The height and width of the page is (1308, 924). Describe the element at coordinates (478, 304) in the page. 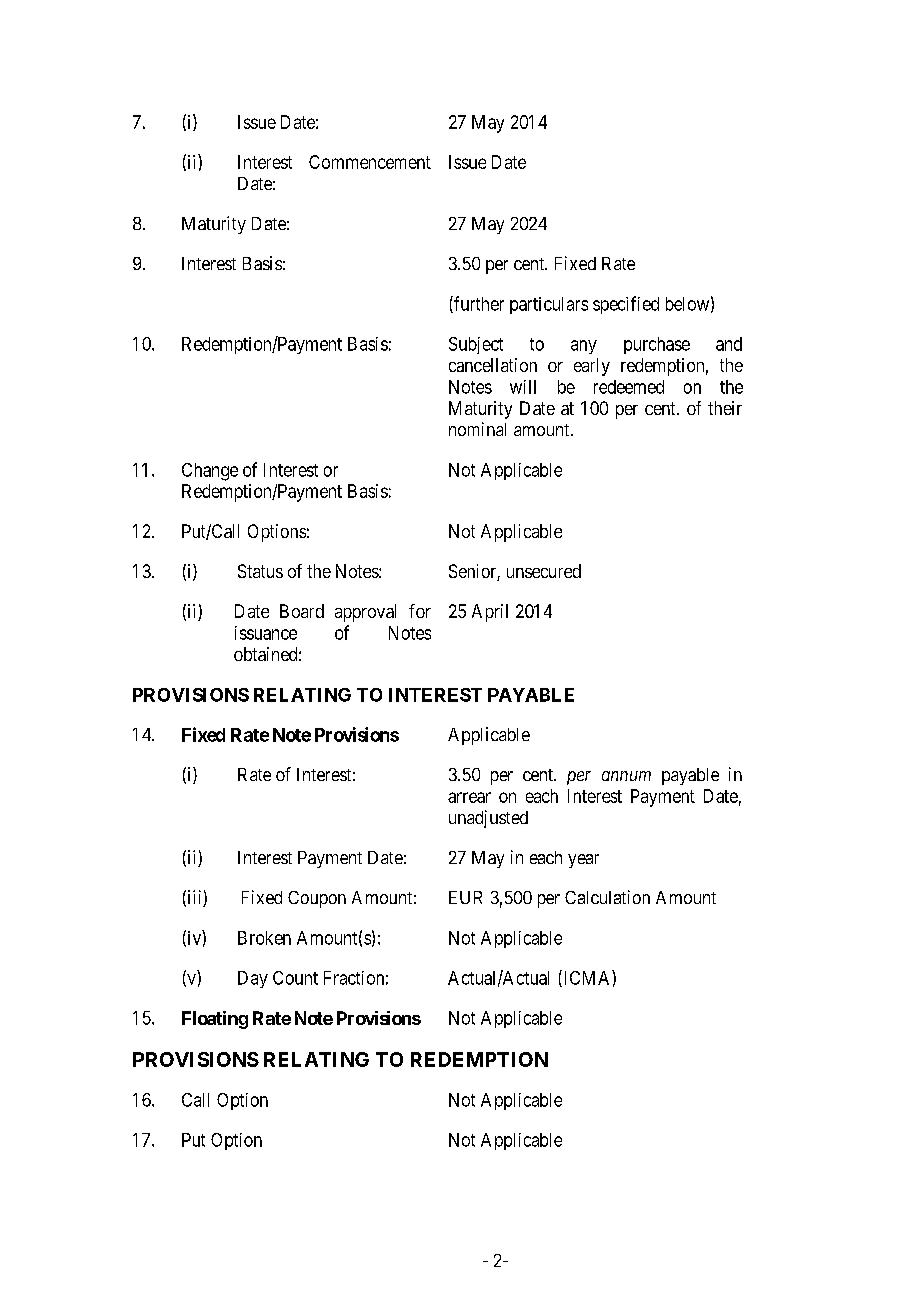

I see `further` at that location.
